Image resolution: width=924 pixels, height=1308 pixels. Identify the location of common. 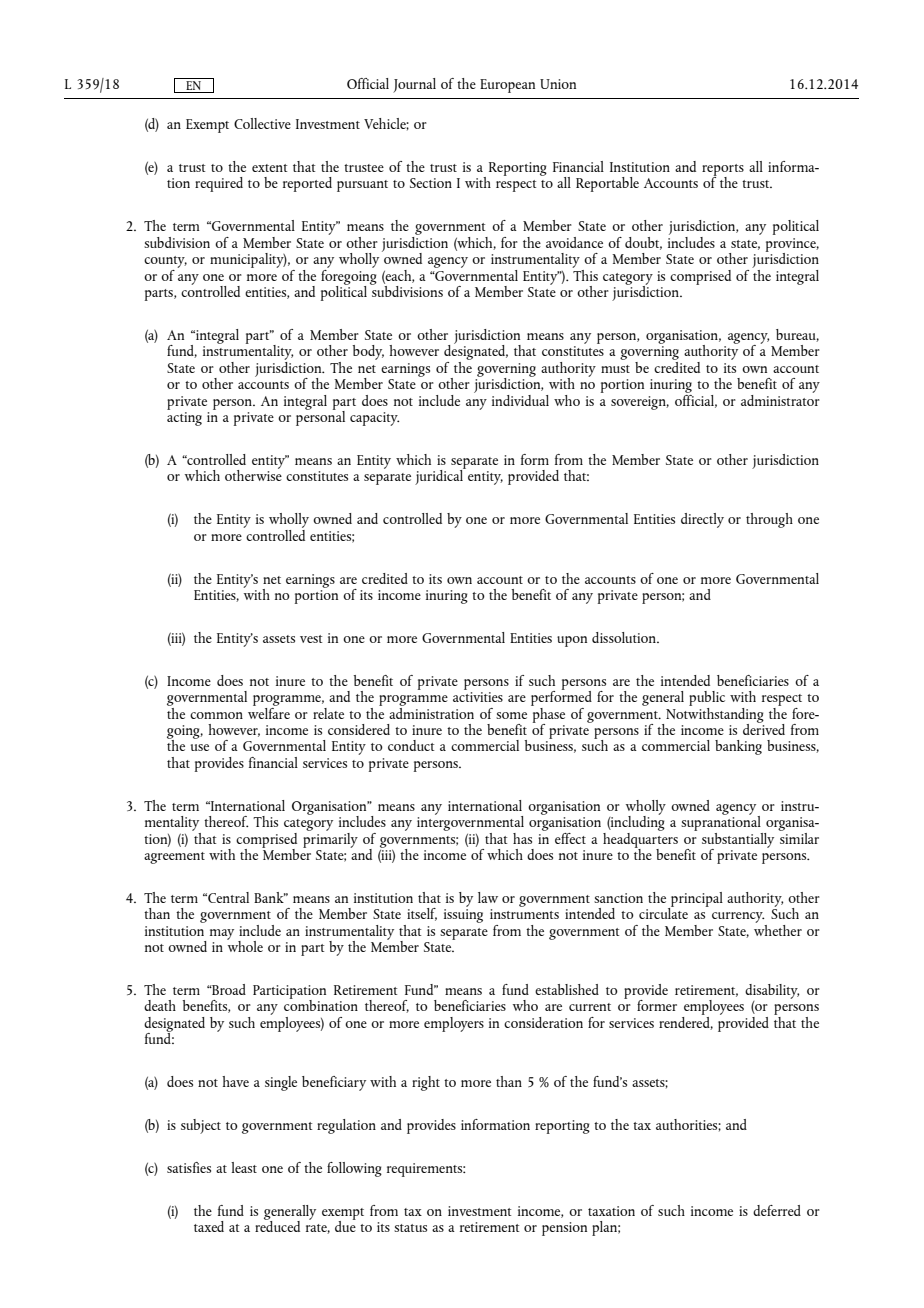
(216, 715).
